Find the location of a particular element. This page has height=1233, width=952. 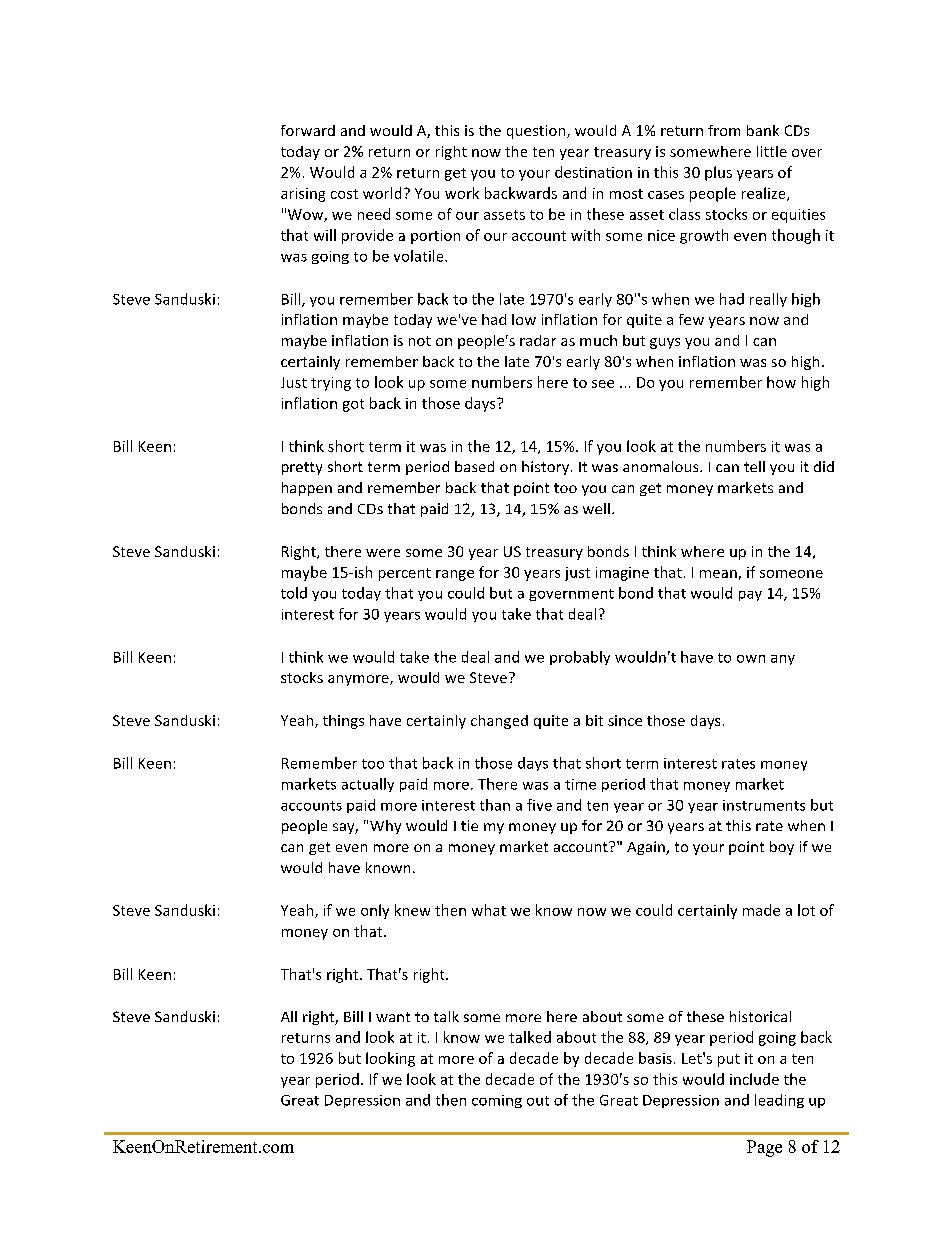

want is located at coordinates (393, 1017).
